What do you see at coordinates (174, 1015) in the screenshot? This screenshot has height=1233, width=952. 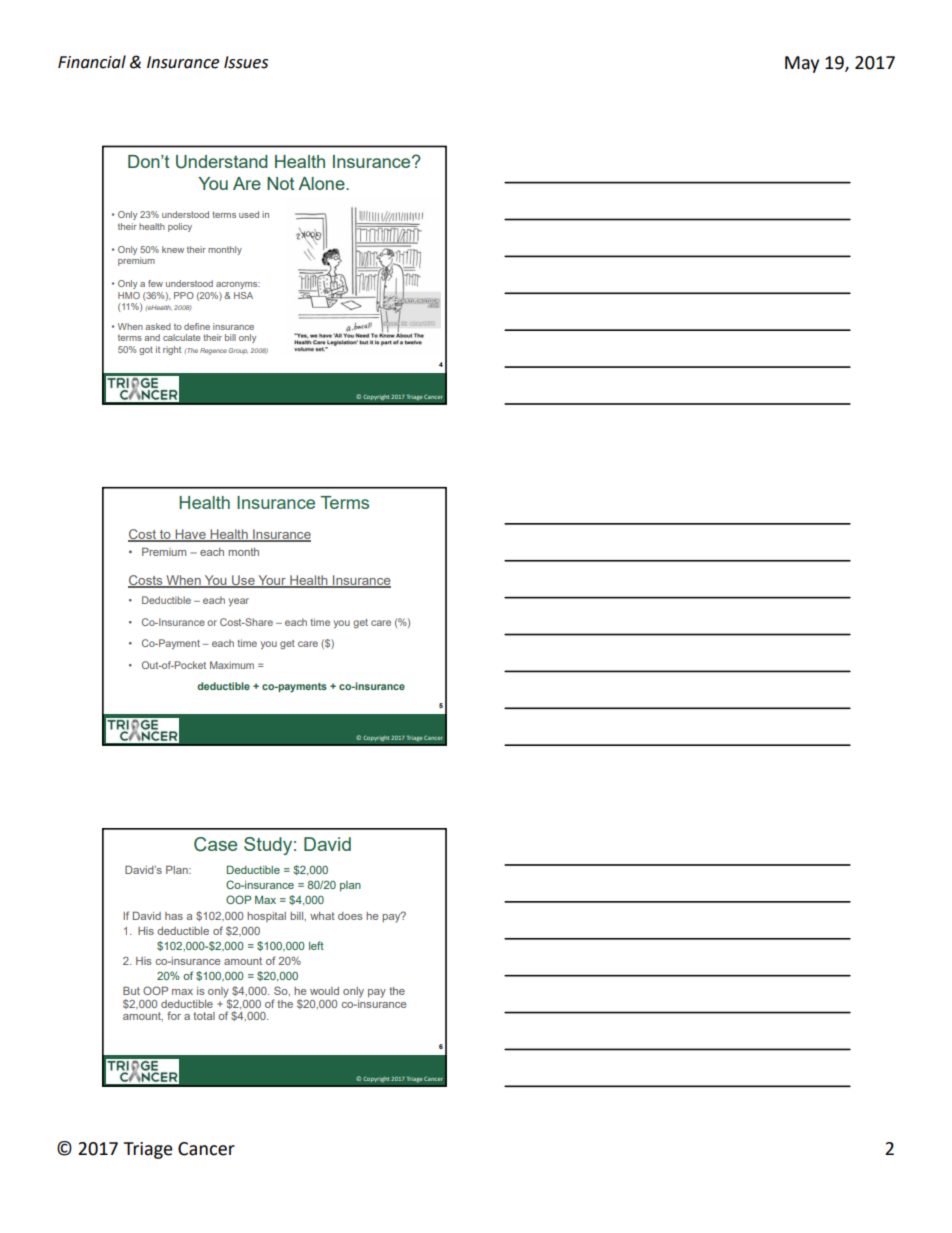 I see `for` at bounding box center [174, 1015].
